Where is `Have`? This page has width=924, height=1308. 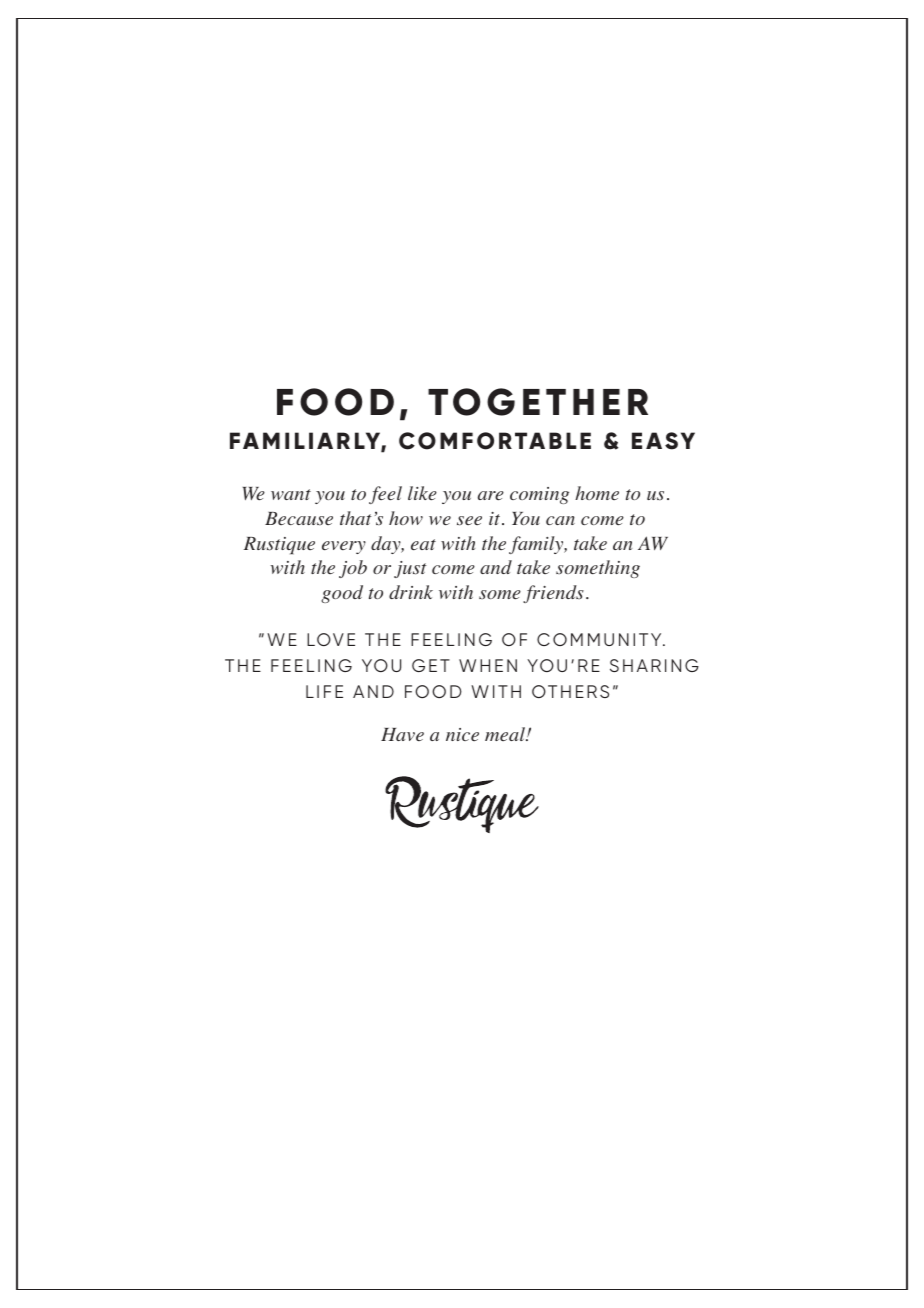
Have is located at coordinates (402, 734).
